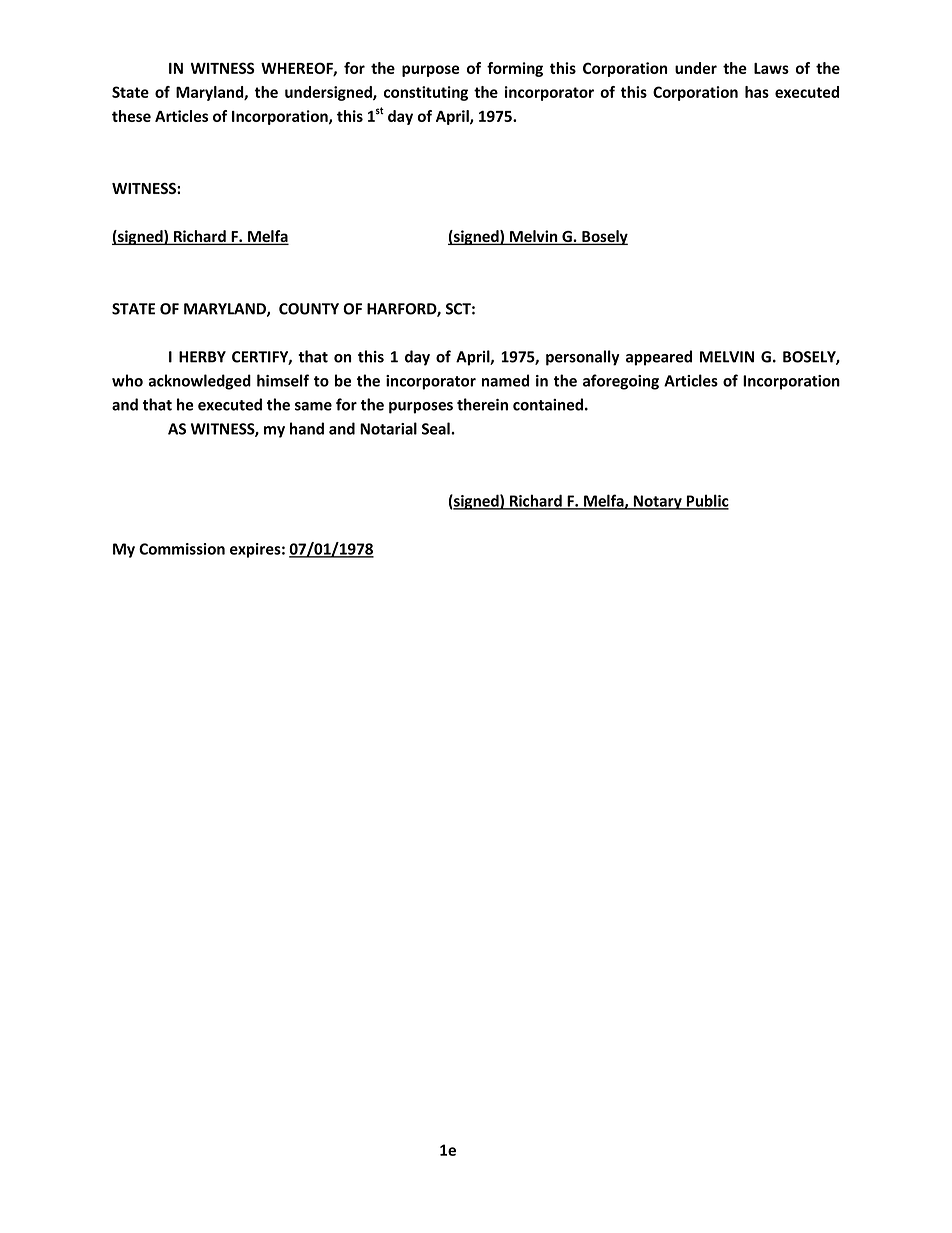 The width and height of the screenshot is (952, 1233). What do you see at coordinates (131, 116) in the screenshot?
I see `these` at bounding box center [131, 116].
